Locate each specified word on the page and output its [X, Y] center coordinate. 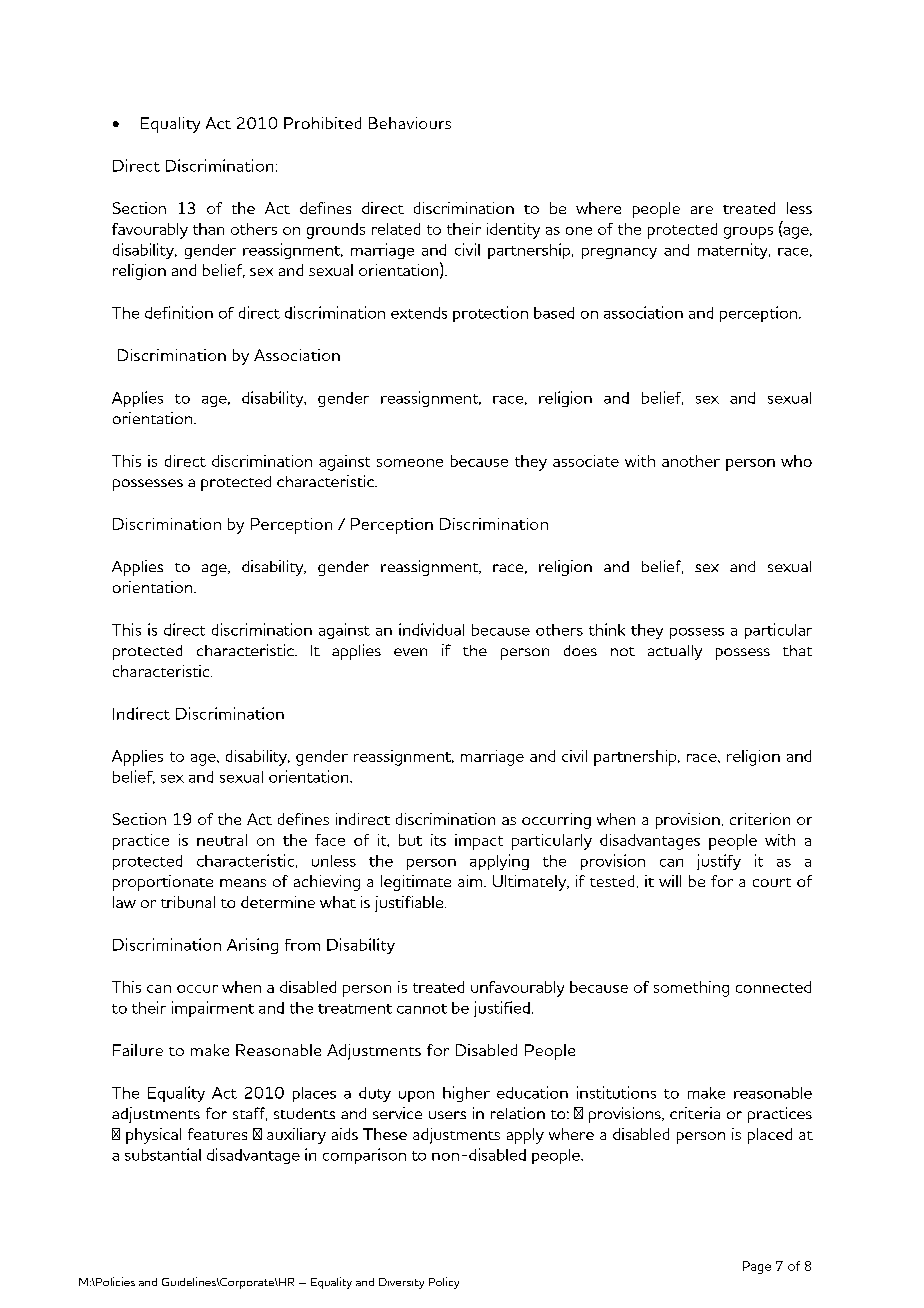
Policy [444, 1283]
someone [410, 463]
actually [675, 652]
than [208, 229]
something [691, 989]
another [691, 461]
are [702, 210]
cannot [422, 1009]
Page [757, 1267]
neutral [222, 840]
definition [179, 312]
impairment [213, 1009]
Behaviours [410, 123]
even [410, 652]
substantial [163, 1154]
